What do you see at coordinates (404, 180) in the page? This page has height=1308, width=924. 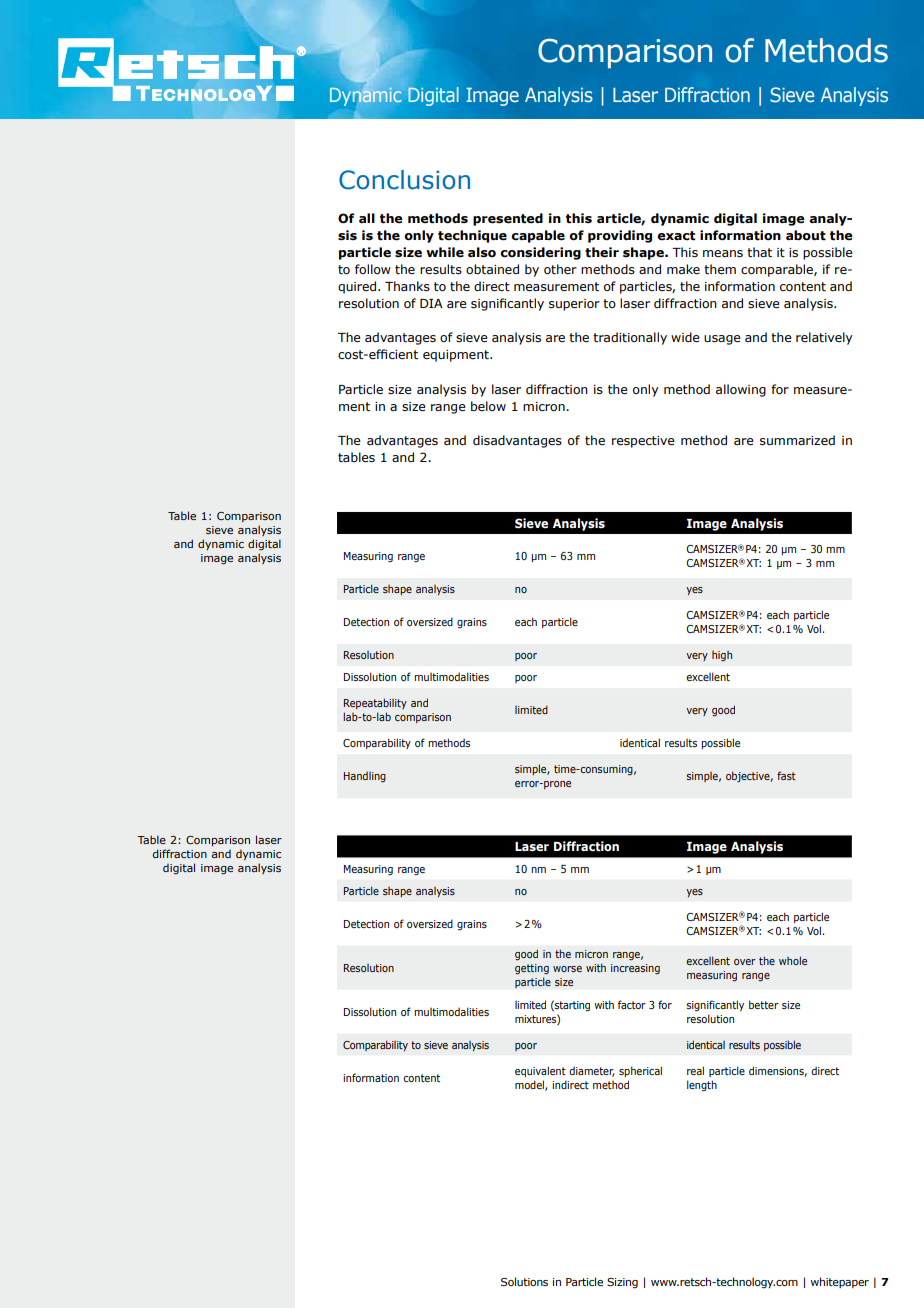 I see `Conclusion` at bounding box center [404, 180].
